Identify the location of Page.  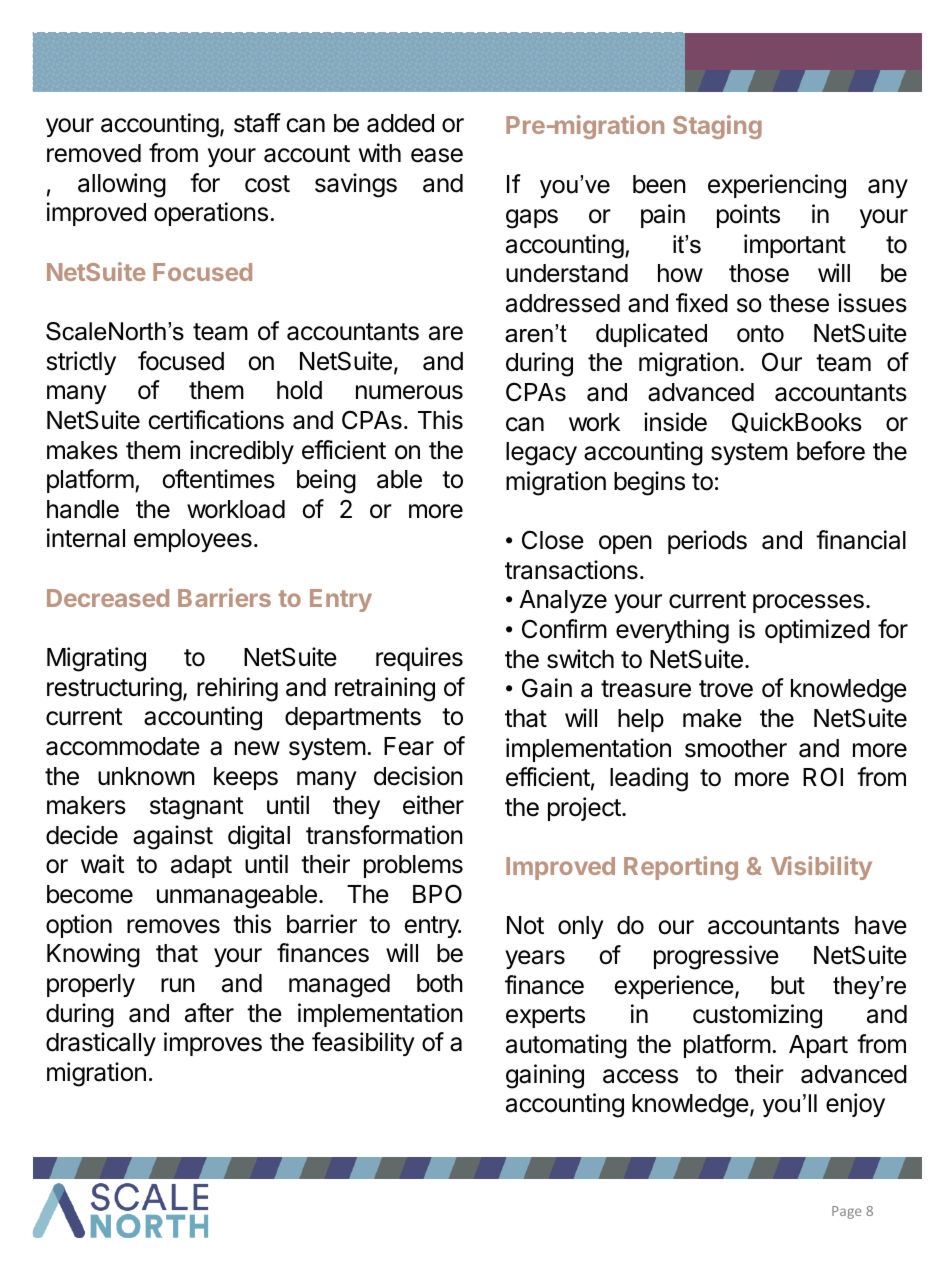
(846, 1212).
